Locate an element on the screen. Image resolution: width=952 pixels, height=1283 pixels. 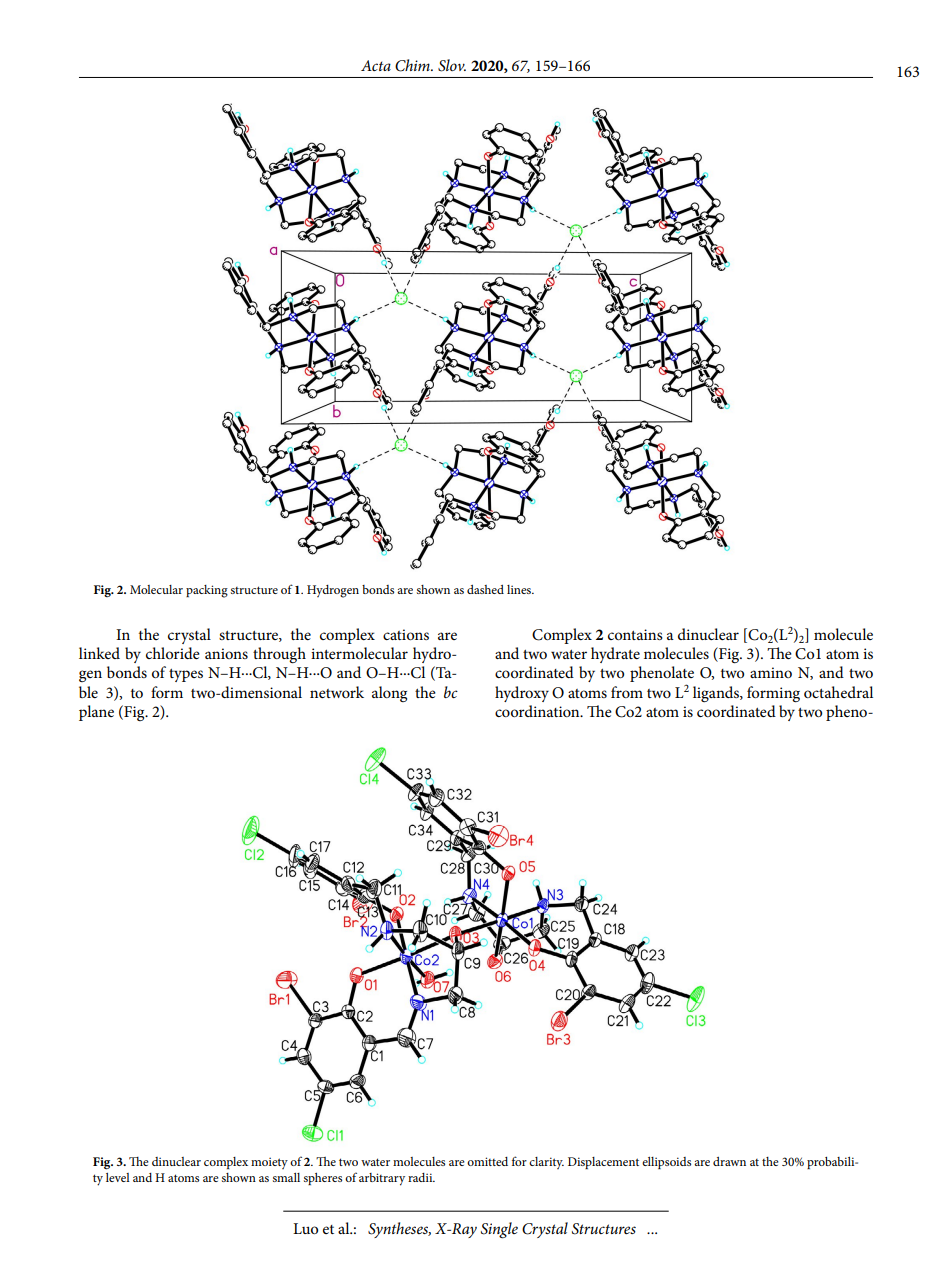
omitted is located at coordinates (487, 1161).
